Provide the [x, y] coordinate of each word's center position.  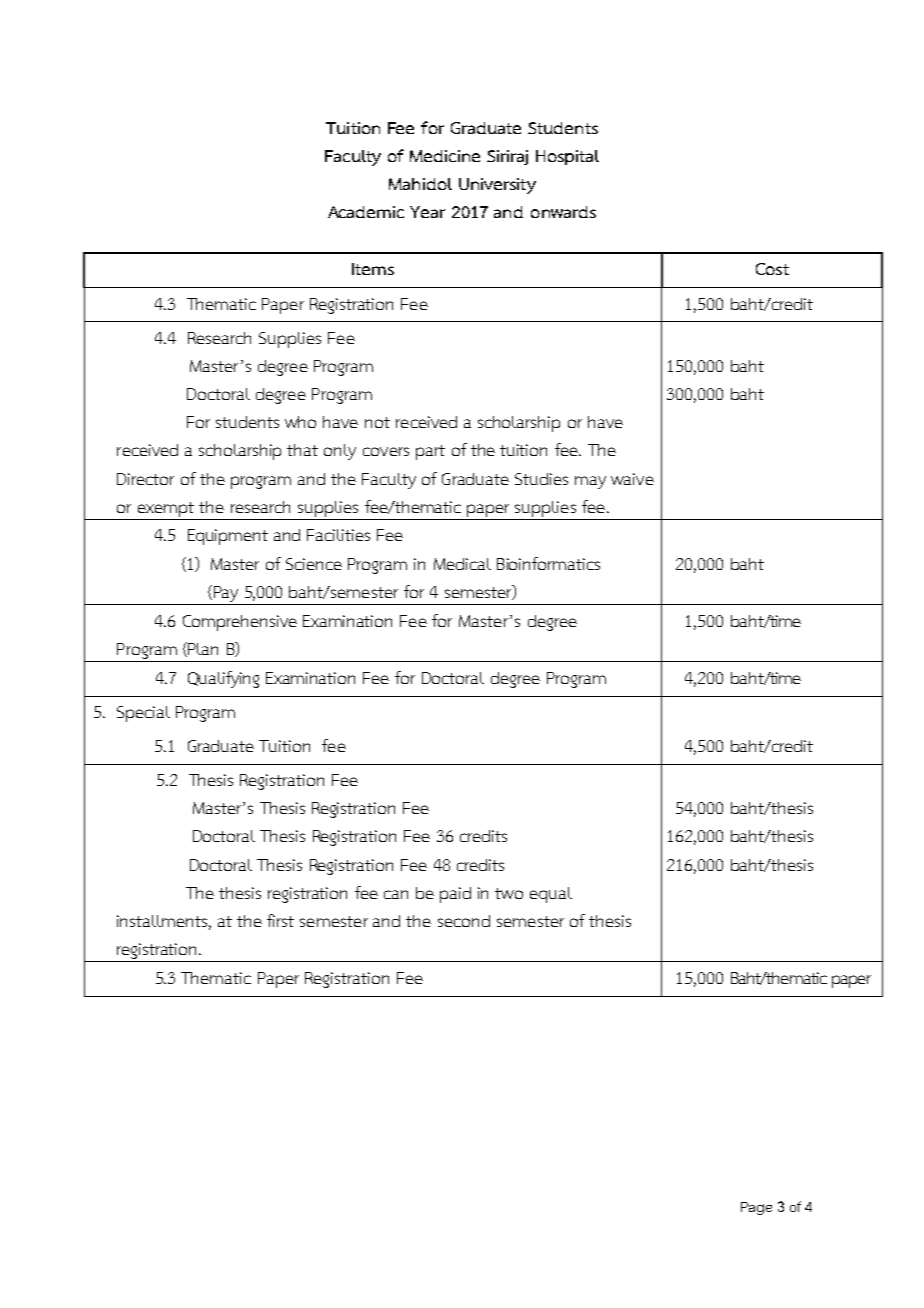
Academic [366, 212]
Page [756, 1208]
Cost [772, 269]
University [497, 186]
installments [162, 921]
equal [551, 895]
